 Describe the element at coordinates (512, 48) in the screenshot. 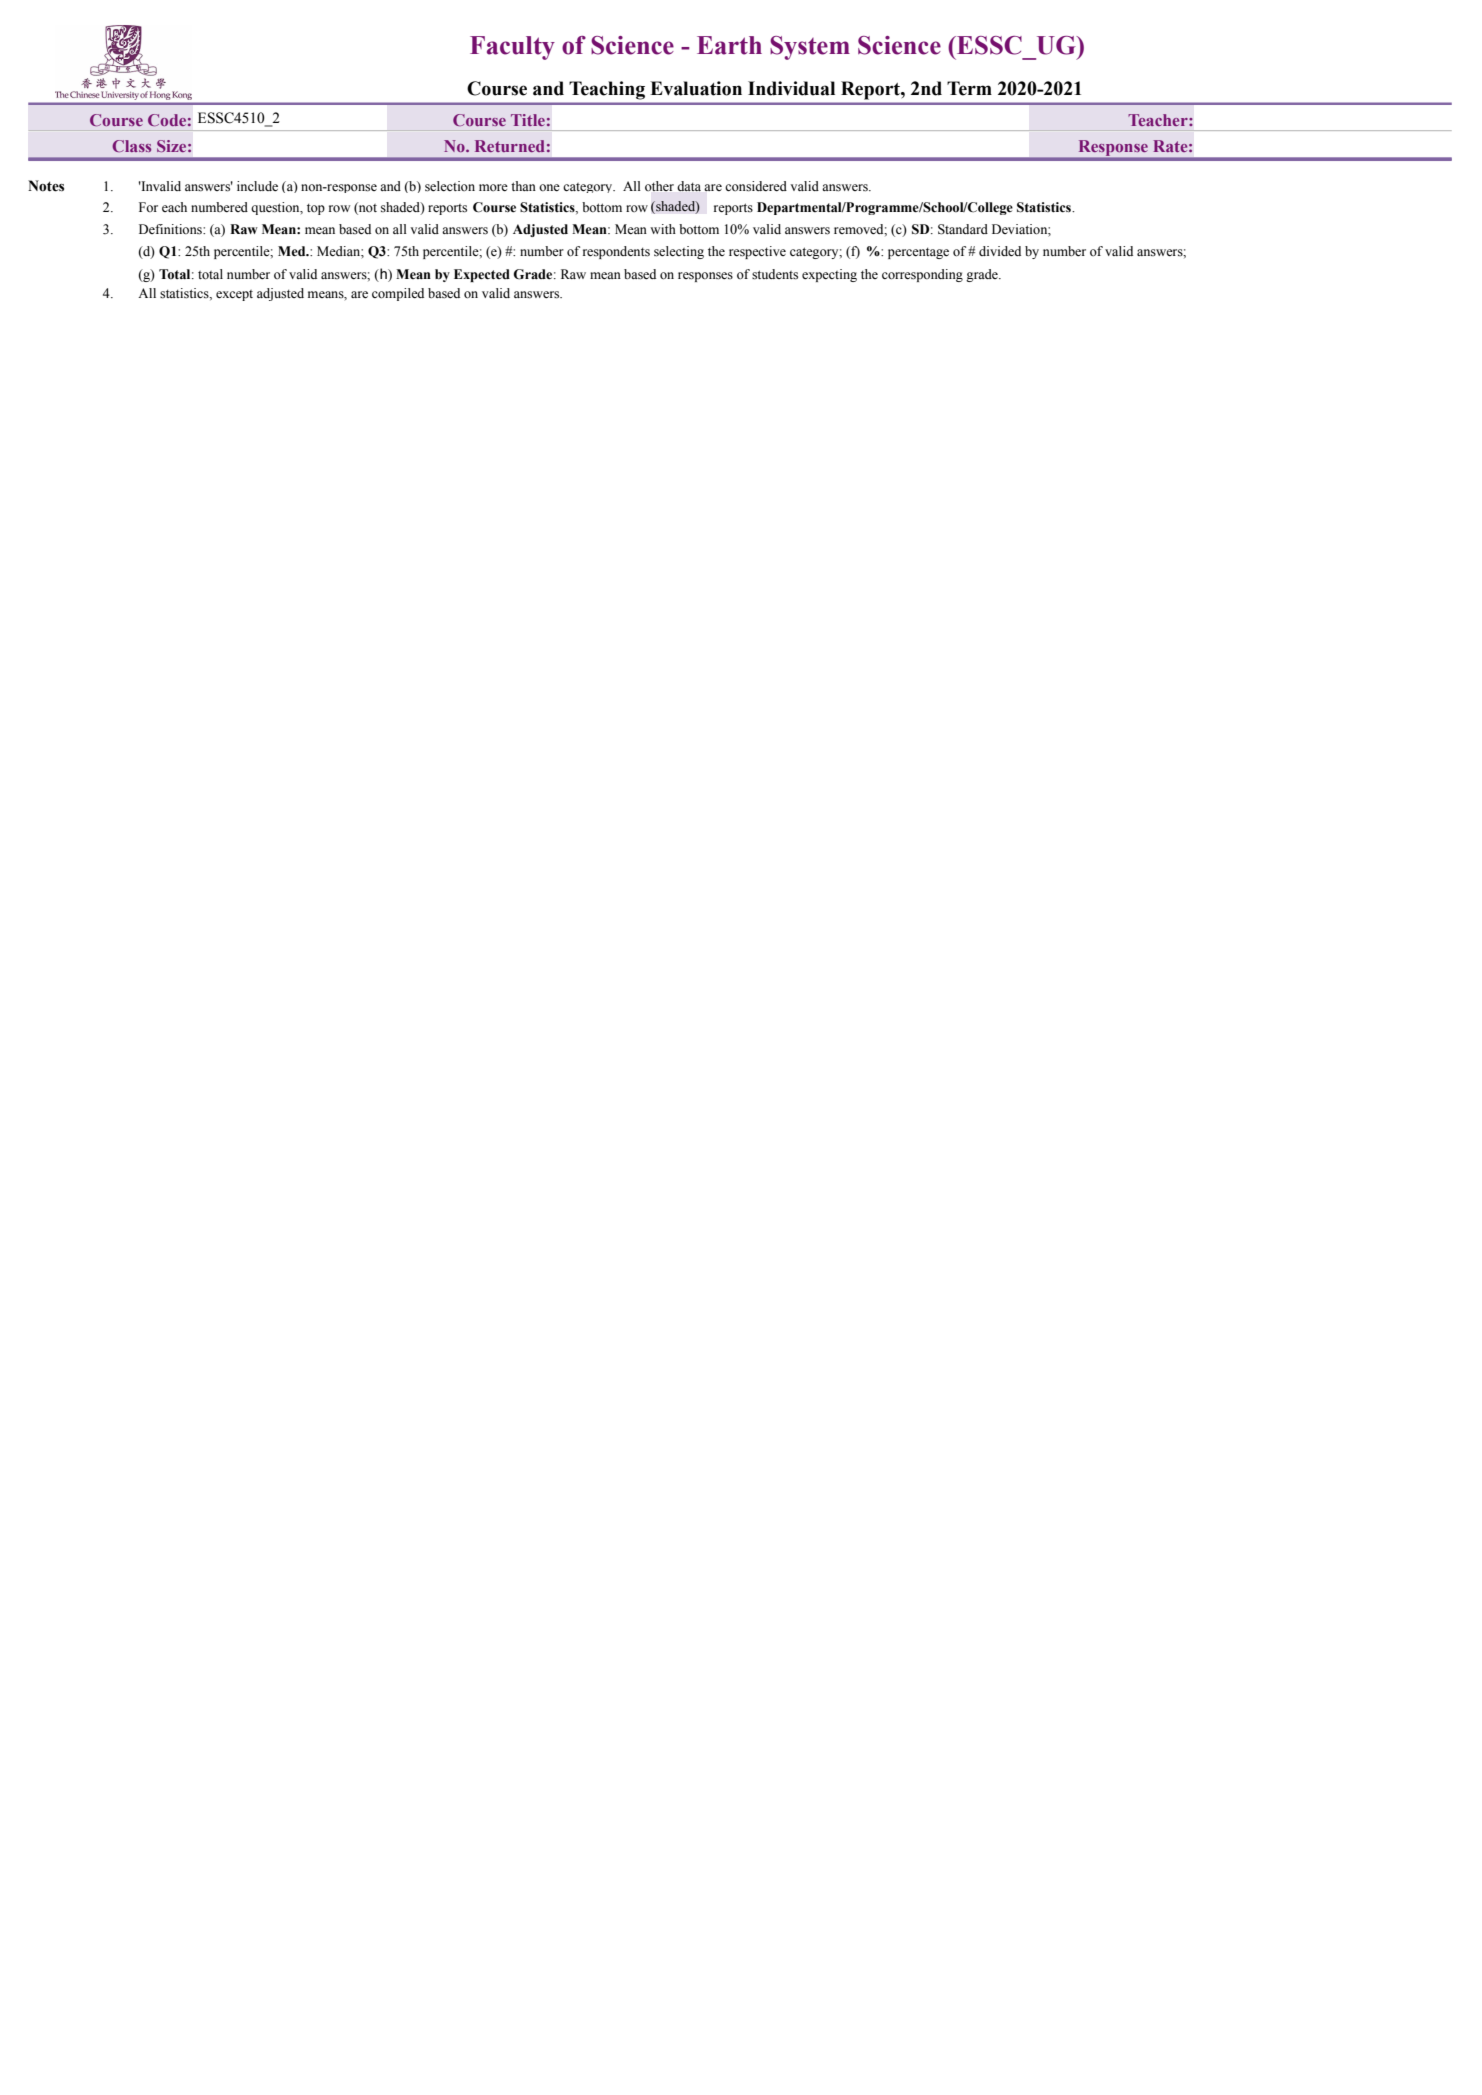

I see `Faculty` at that location.
